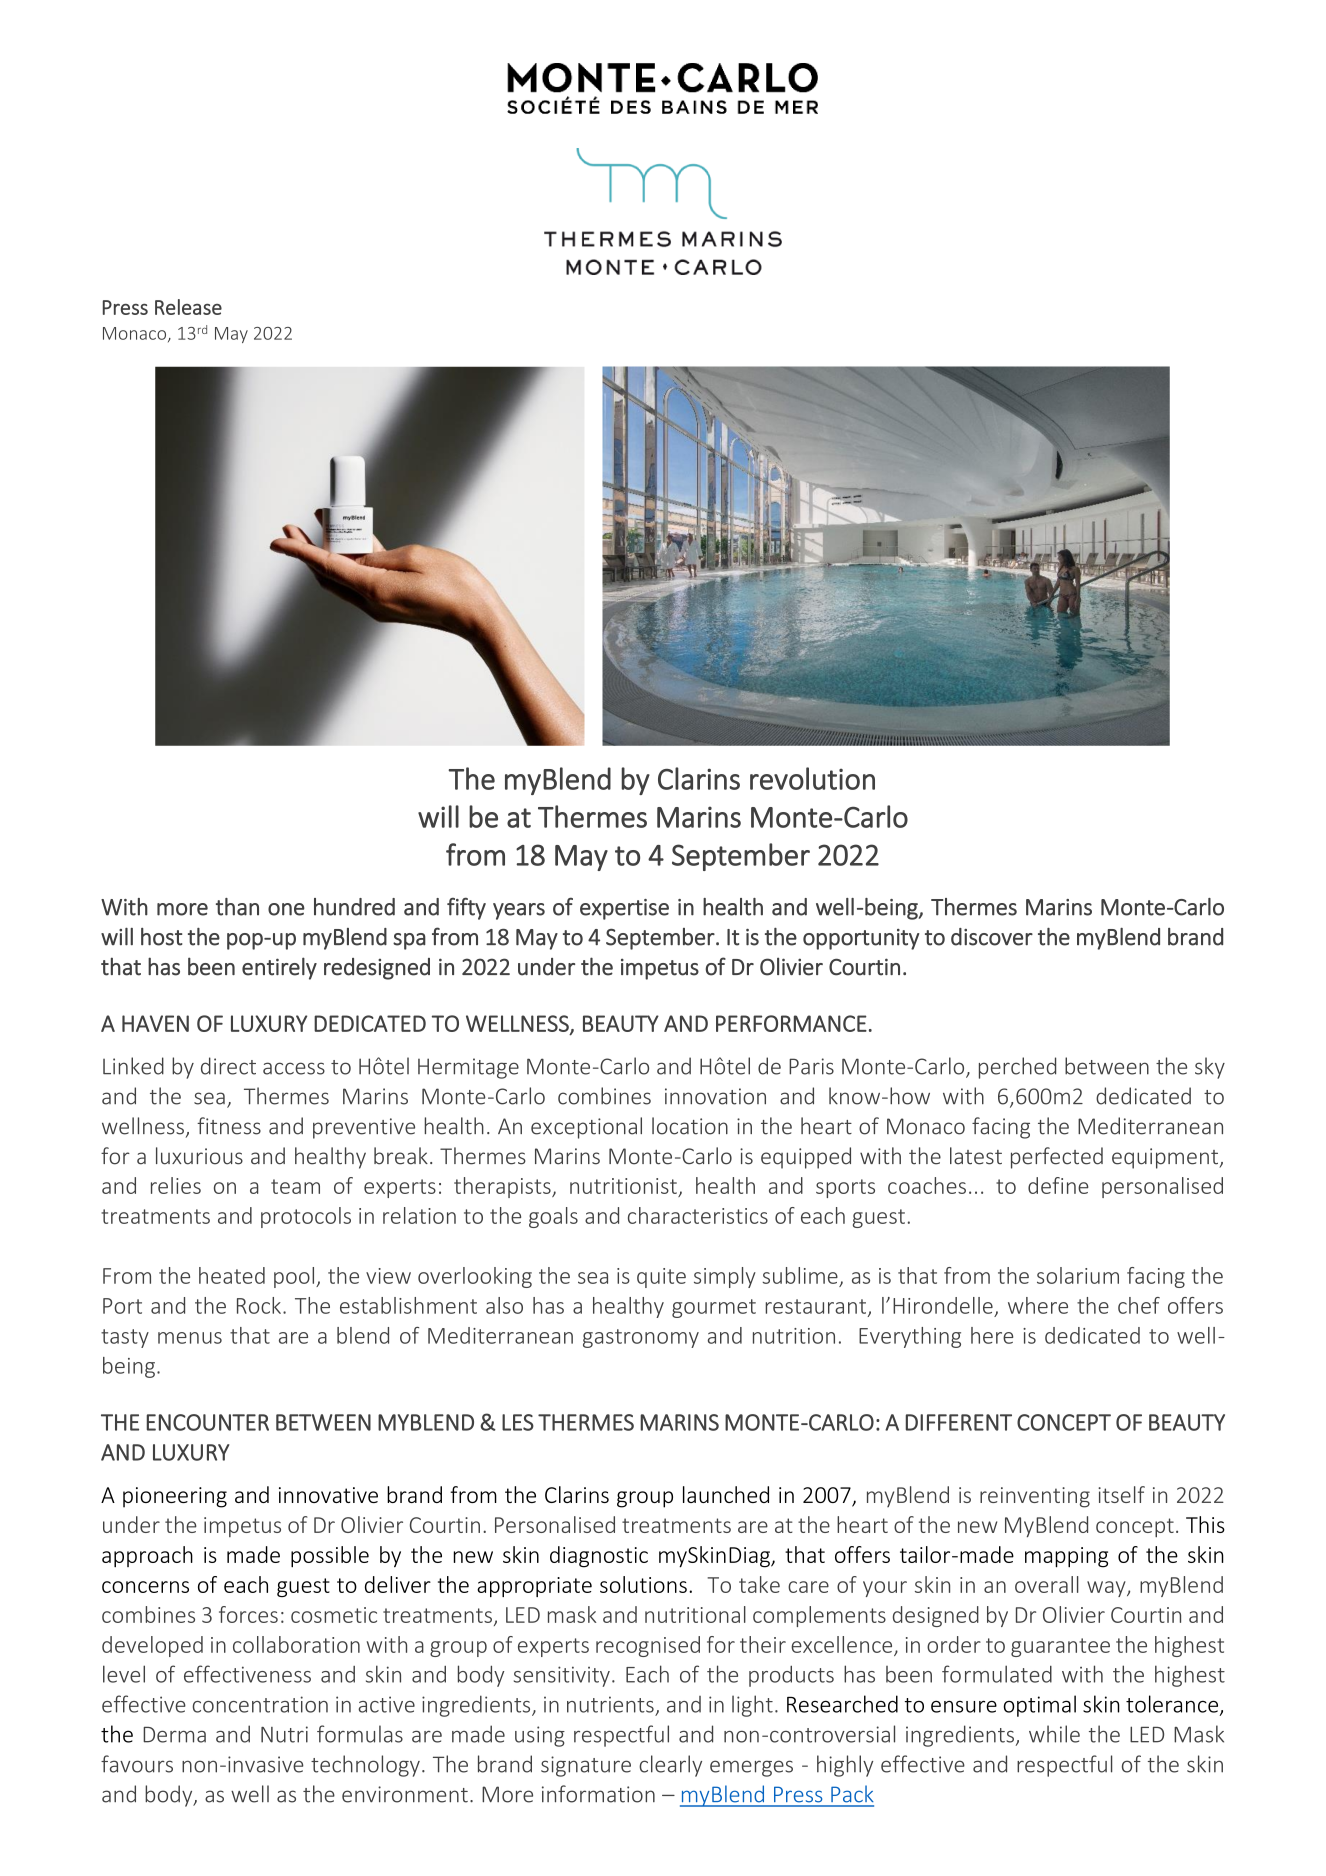  I want to click on Release, so click(188, 307).
